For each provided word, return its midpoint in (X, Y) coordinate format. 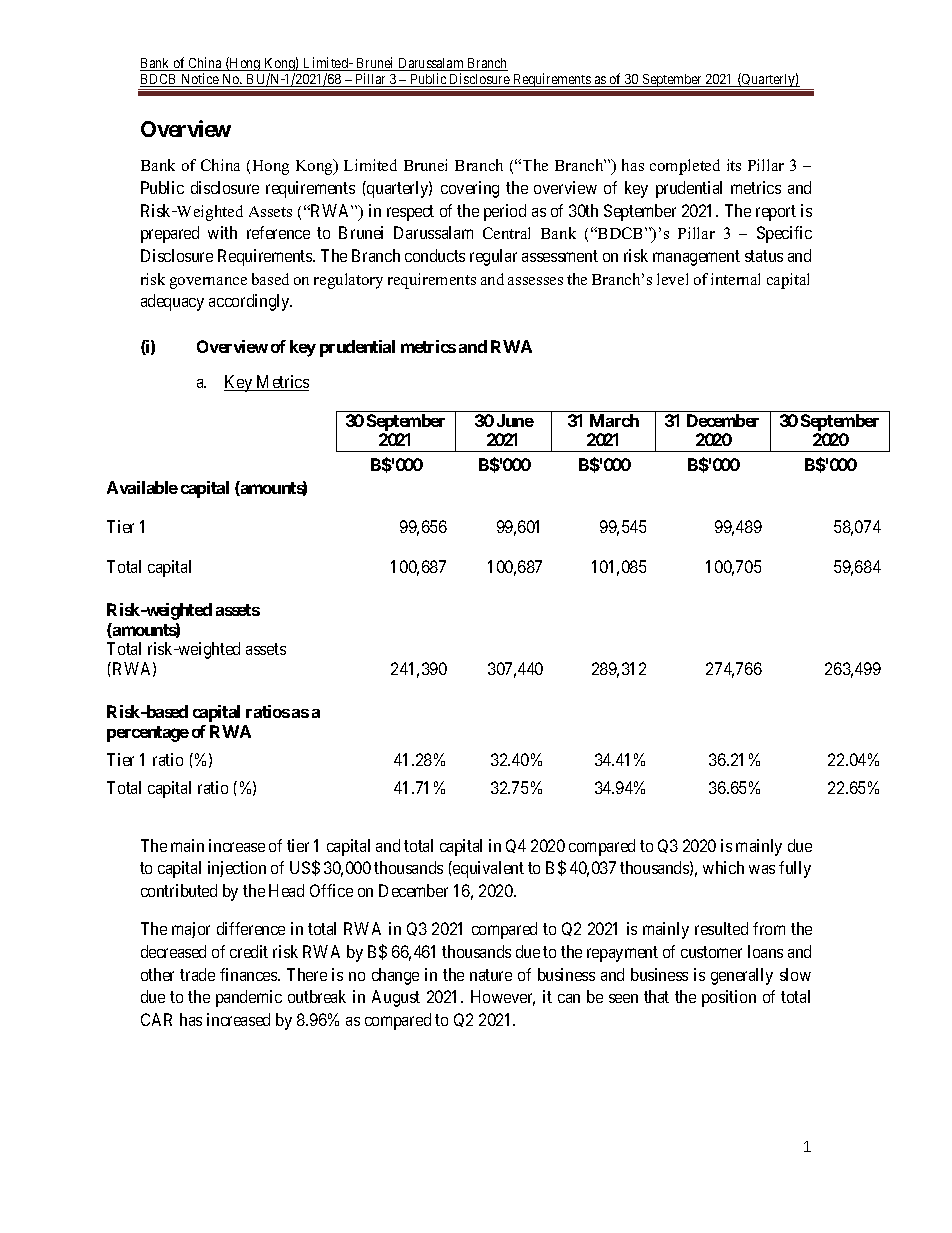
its (734, 165)
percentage (148, 734)
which (723, 867)
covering (470, 189)
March (614, 420)
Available (142, 487)
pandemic (249, 998)
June (515, 420)
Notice (200, 80)
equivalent (487, 869)
